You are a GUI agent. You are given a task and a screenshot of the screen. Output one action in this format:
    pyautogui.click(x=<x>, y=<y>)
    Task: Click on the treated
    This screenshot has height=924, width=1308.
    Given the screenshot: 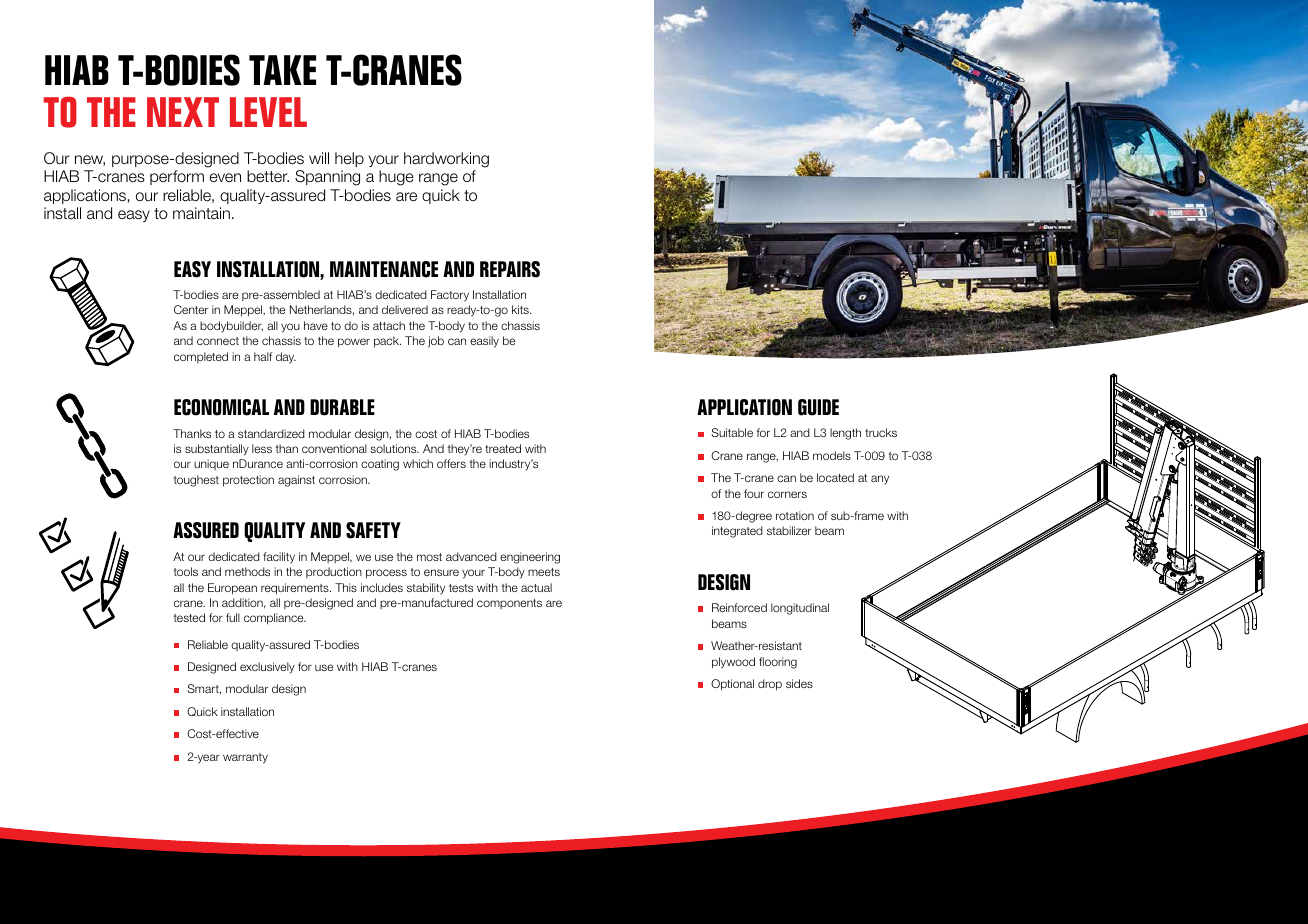 What is the action you would take?
    pyautogui.click(x=503, y=448)
